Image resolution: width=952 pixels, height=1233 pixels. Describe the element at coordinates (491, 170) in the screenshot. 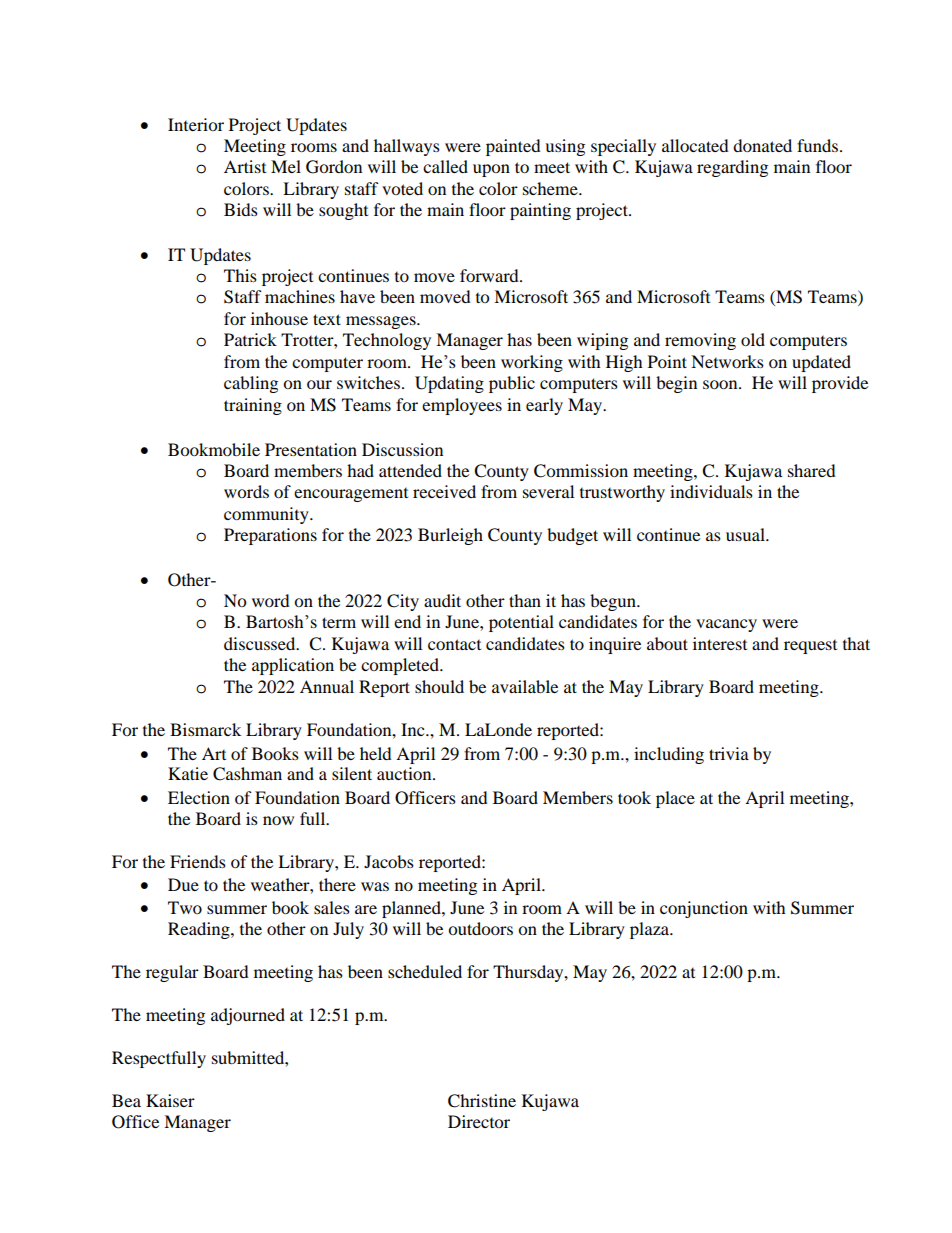

I see `upon` at that location.
